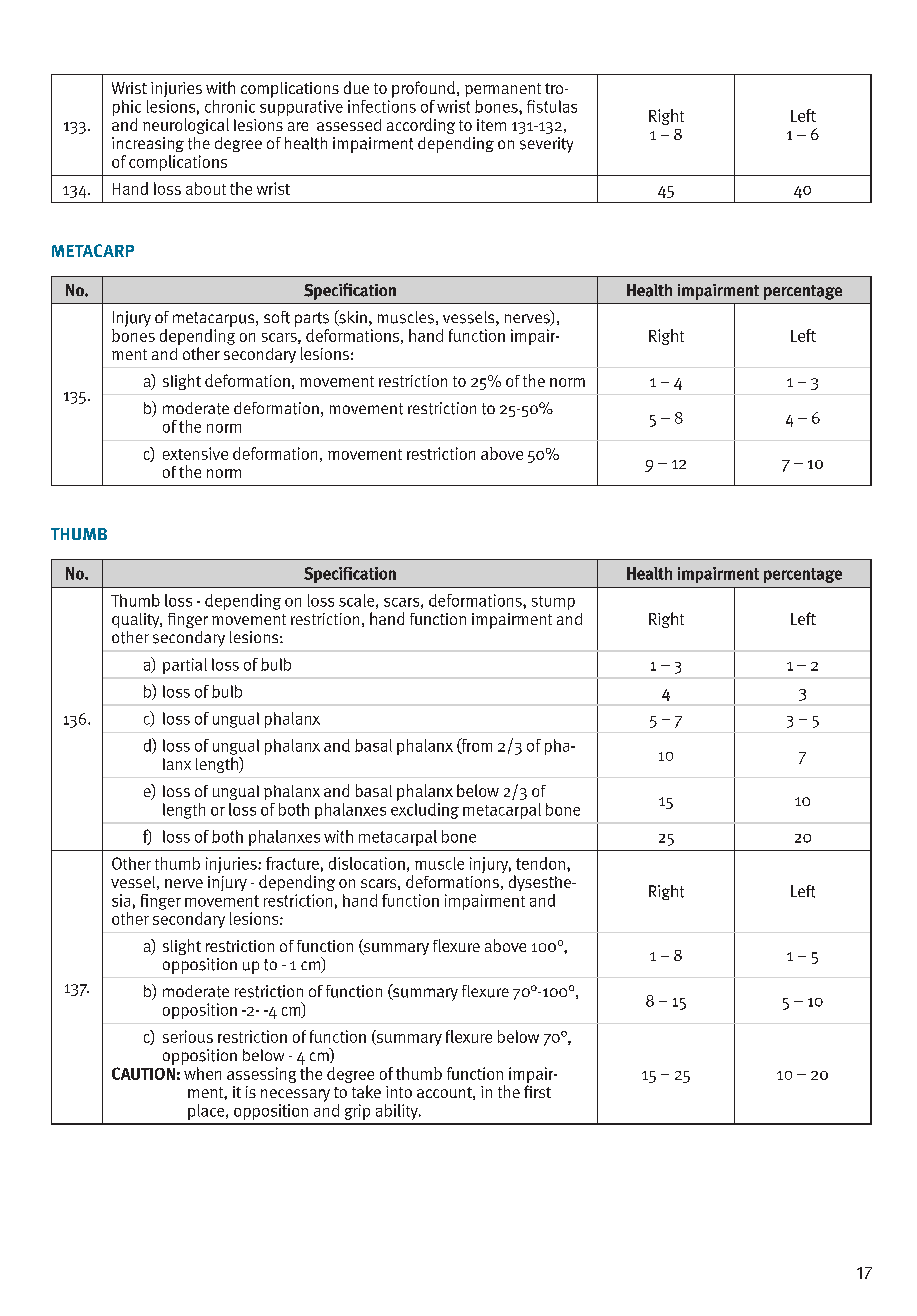  Describe the element at coordinates (202, 1073) in the image. I see `when` at that location.
